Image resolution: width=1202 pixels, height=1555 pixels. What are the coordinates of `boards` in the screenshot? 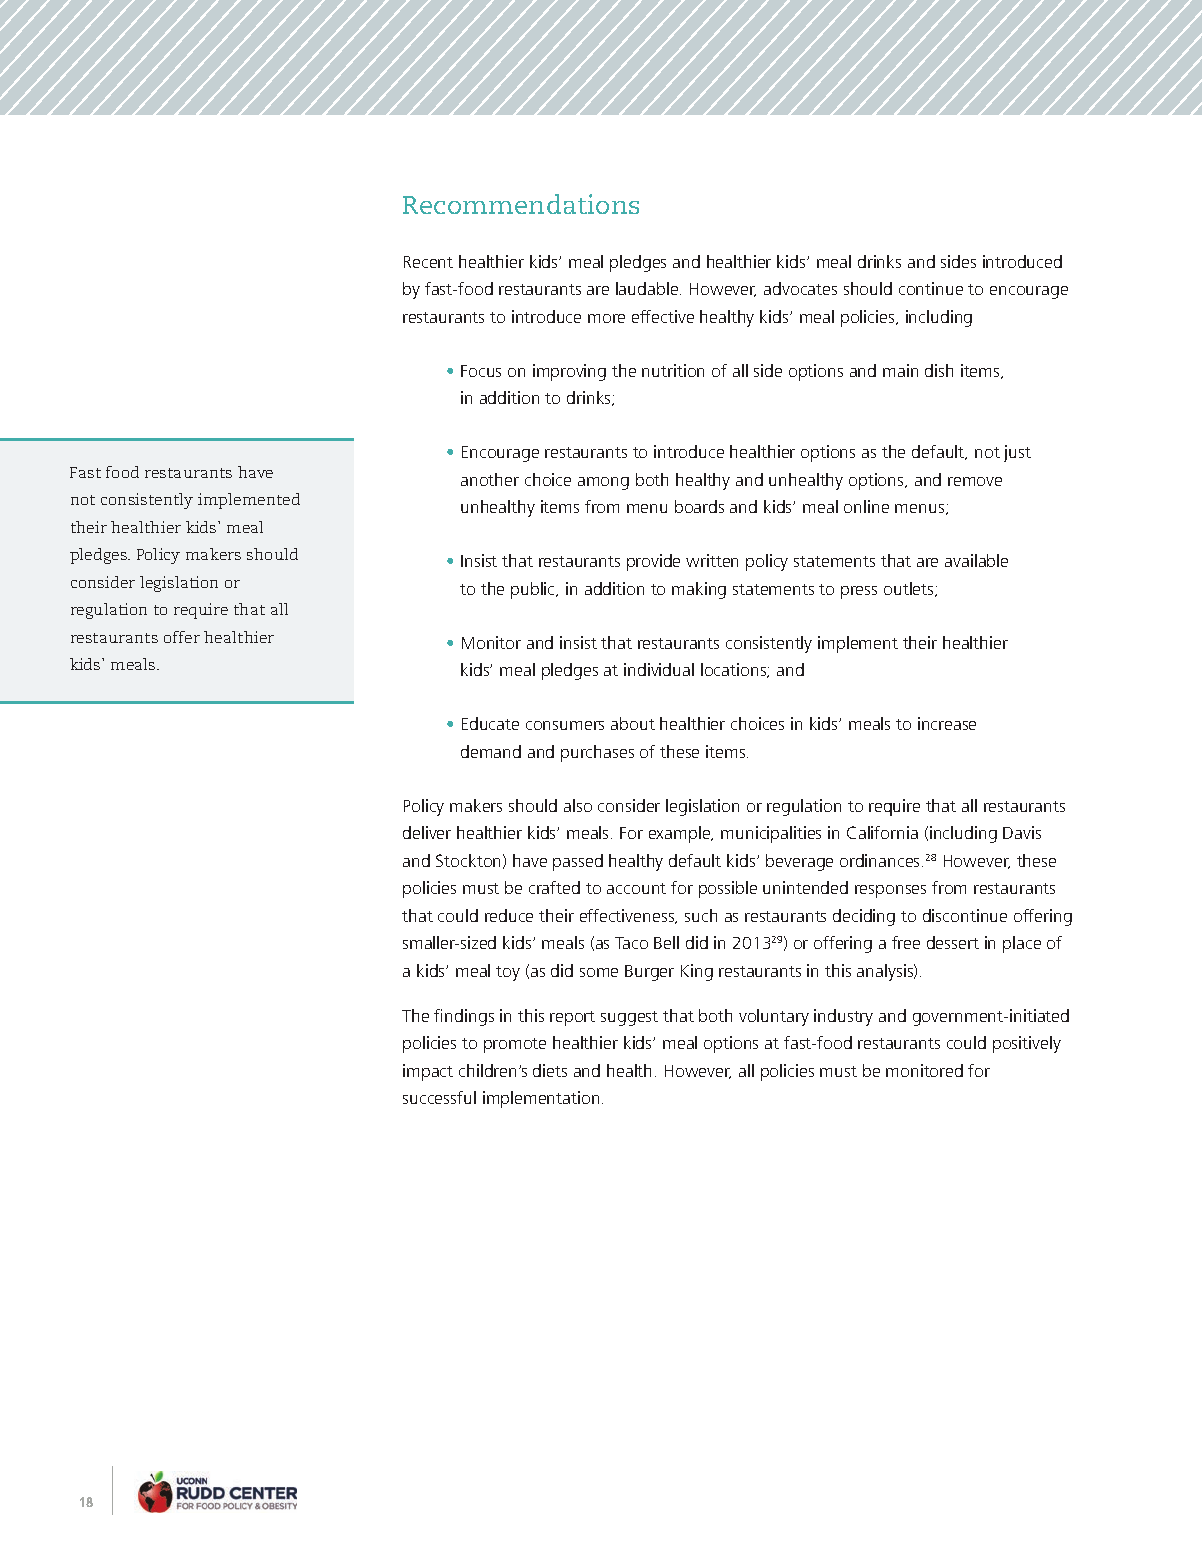 It's located at (699, 506).
